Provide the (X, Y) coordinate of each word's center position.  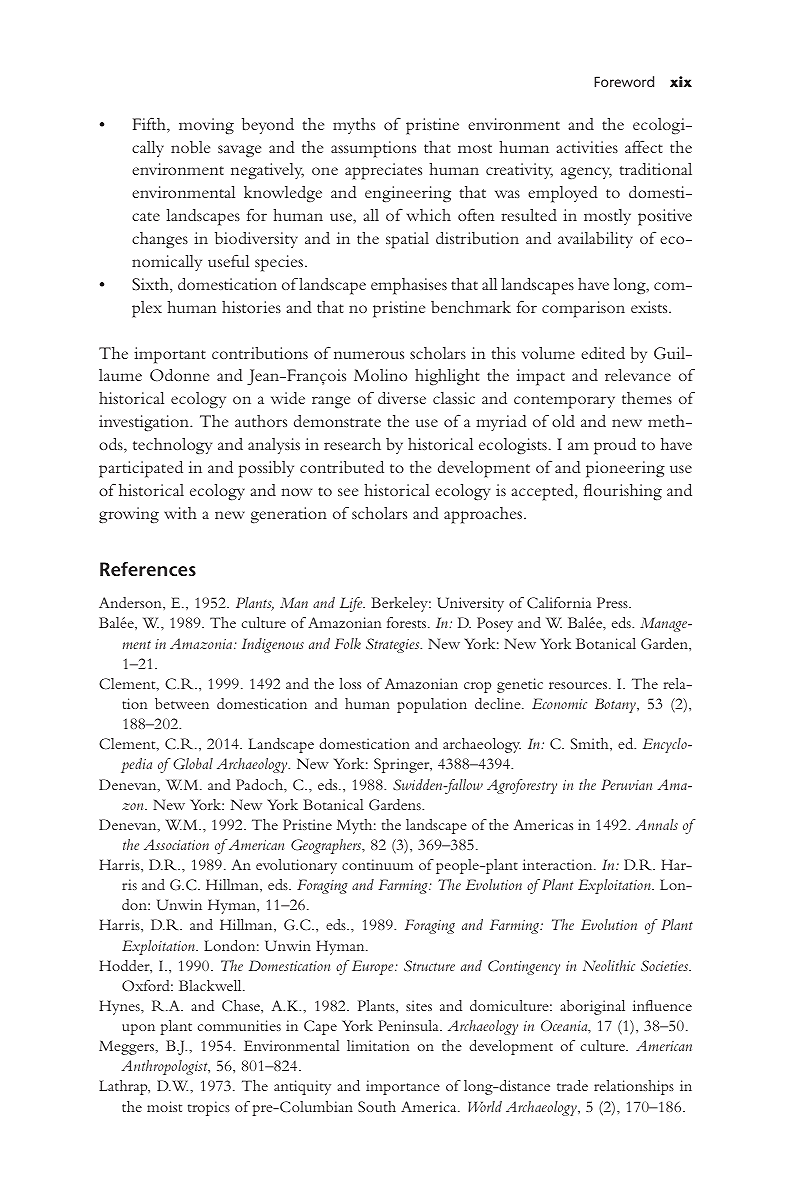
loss (350, 683)
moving (206, 126)
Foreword (624, 81)
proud (615, 446)
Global (193, 764)
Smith (591, 744)
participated (141, 469)
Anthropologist (165, 1067)
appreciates (383, 171)
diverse (402, 398)
